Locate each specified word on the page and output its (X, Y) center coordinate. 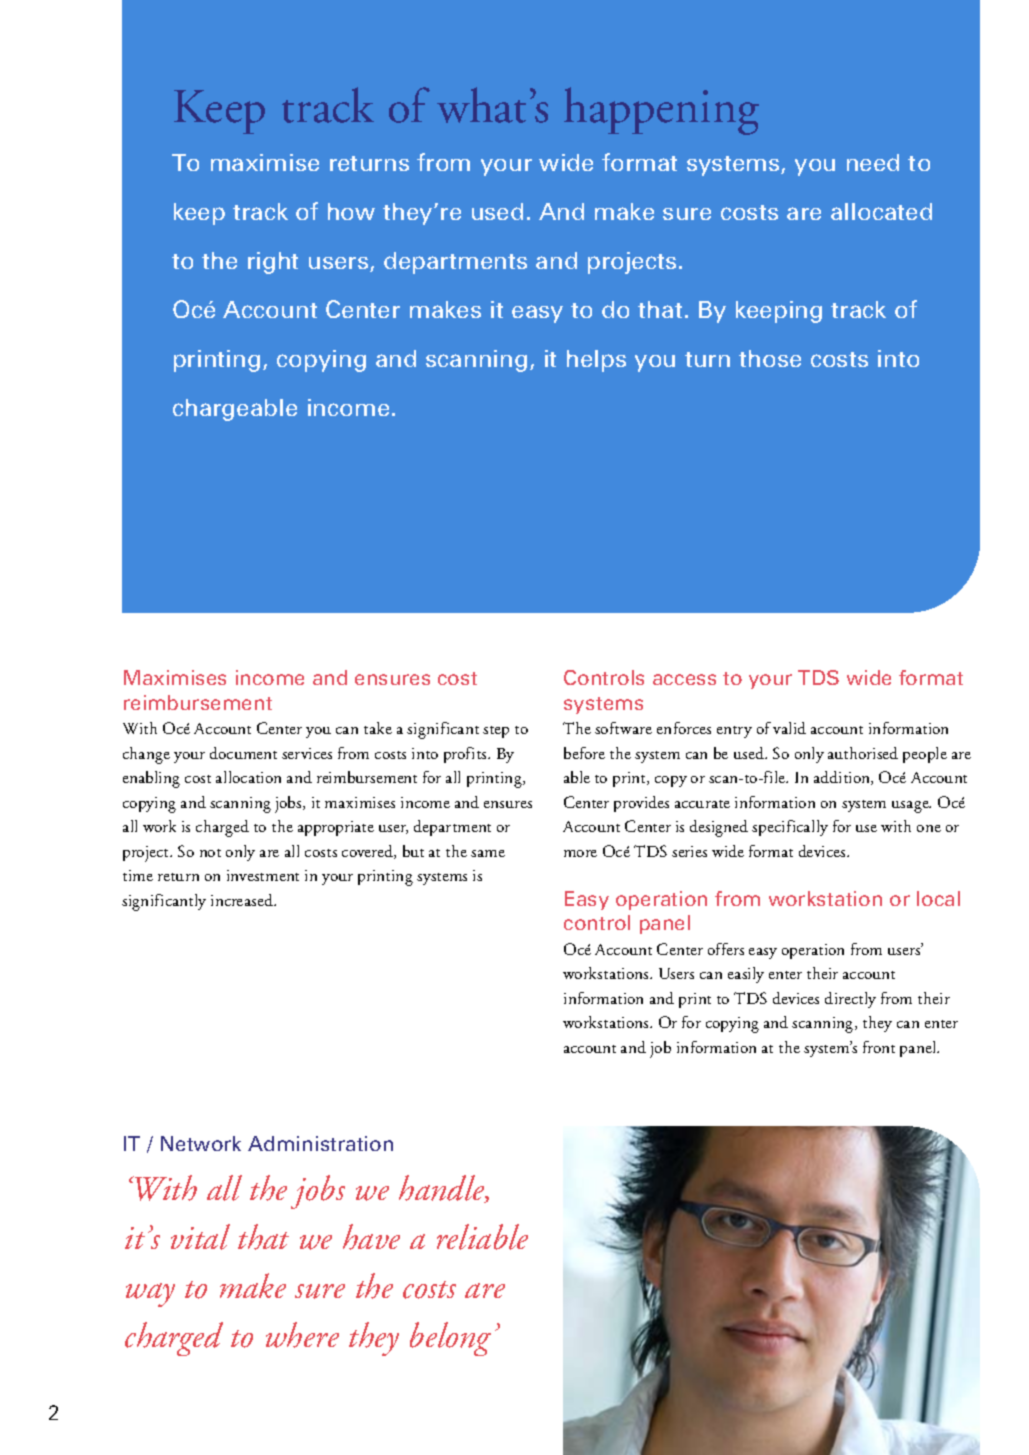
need (873, 162)
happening (661, 111)
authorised (863, 753)
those (770, 358)
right (273, 263)
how (351, 211)
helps (596, 361)
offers (726, 949)
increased (243, 900)
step (496, 732)
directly (850, 1000)
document (243, 753)
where (302, 1335)
